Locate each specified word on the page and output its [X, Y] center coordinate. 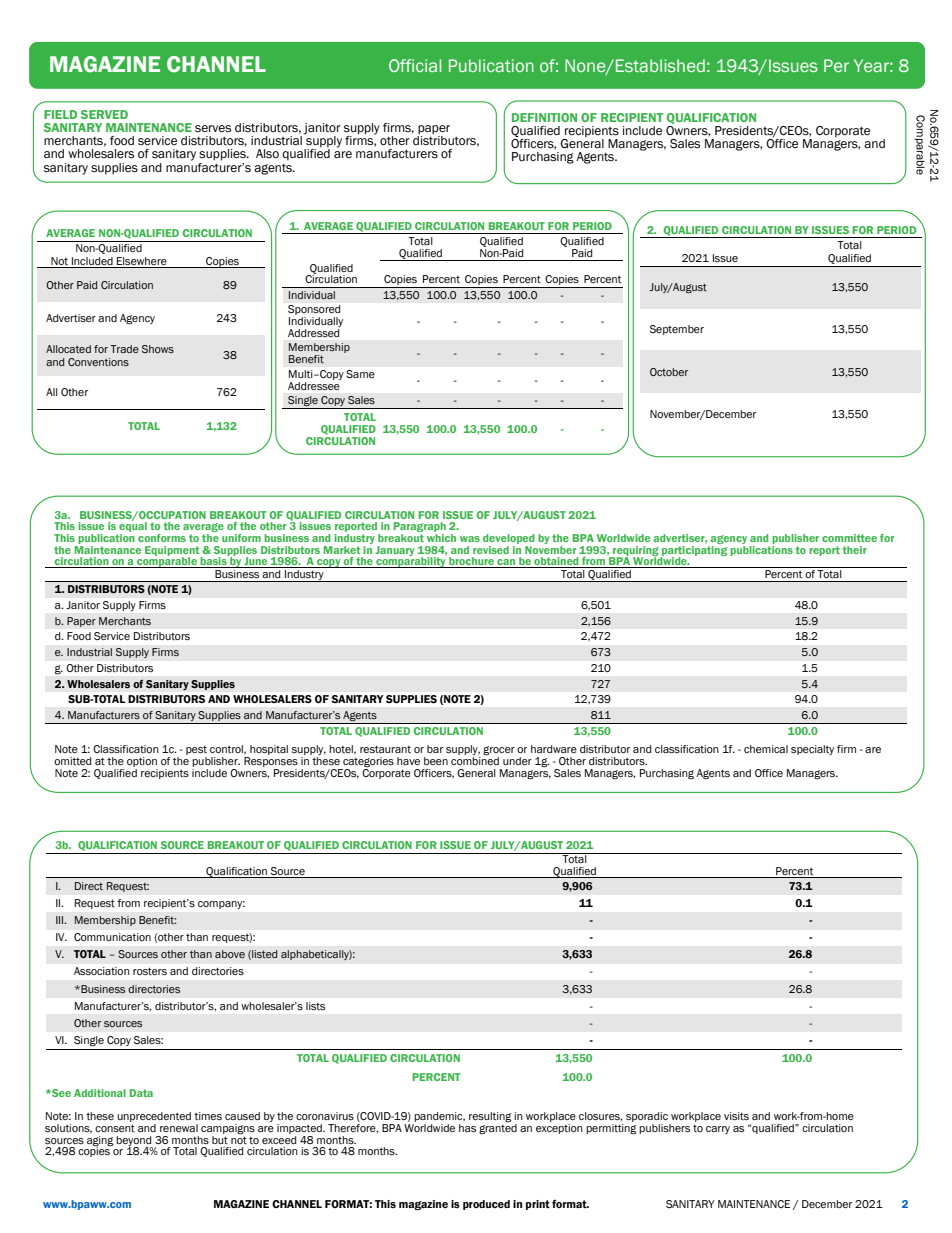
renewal [179, 1128]
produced [486, 1205]
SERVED [104, 114]
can [506, 563]
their [854, 550]
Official [415, 65]
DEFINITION [544, 117]
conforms [162, 538]
